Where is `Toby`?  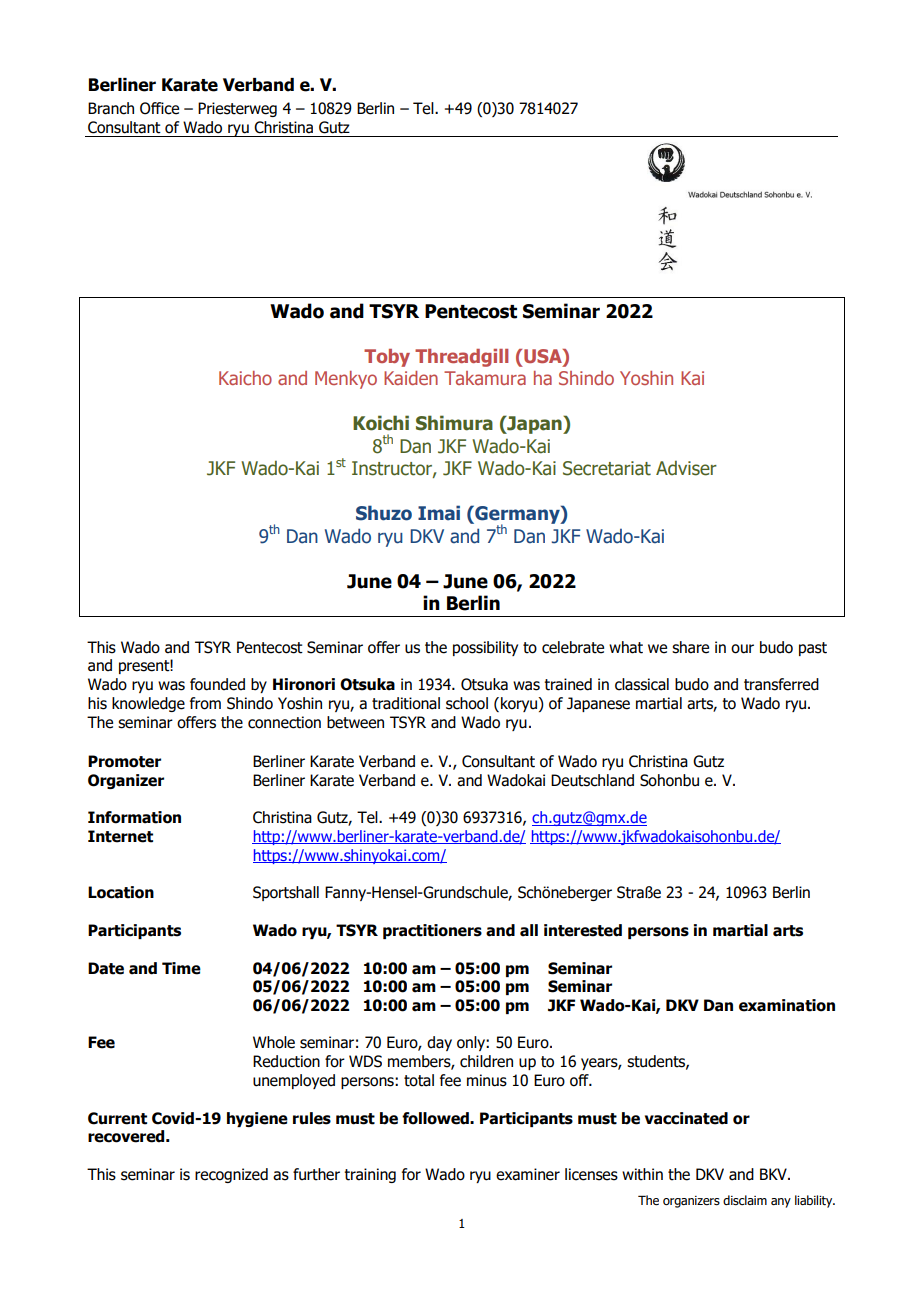 Toby is located at coordinates (387, 358).
